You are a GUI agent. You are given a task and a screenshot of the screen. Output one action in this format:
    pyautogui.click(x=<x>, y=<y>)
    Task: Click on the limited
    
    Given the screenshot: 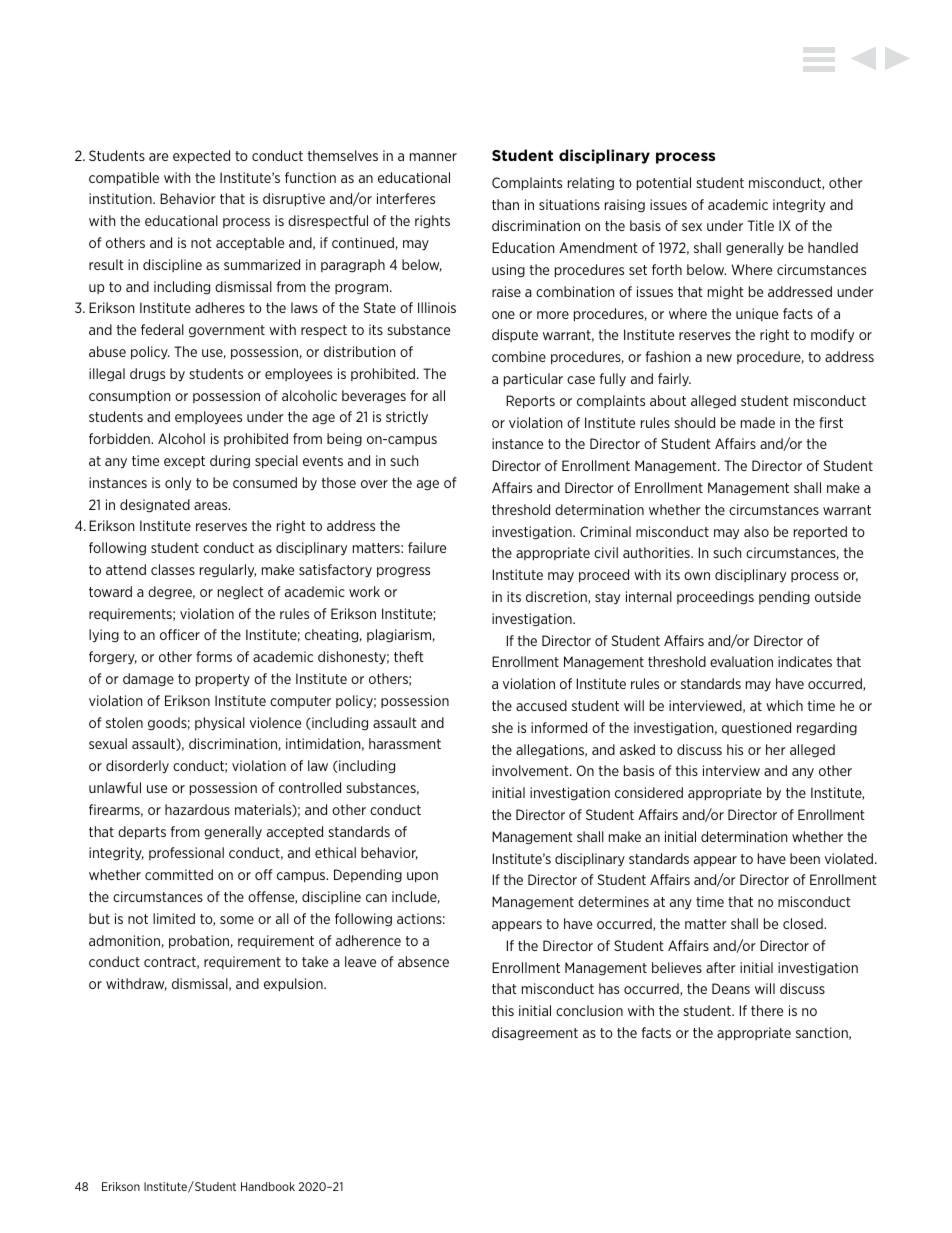 What is the action you would take?
    pyautogui.click(x=174, y=918)
